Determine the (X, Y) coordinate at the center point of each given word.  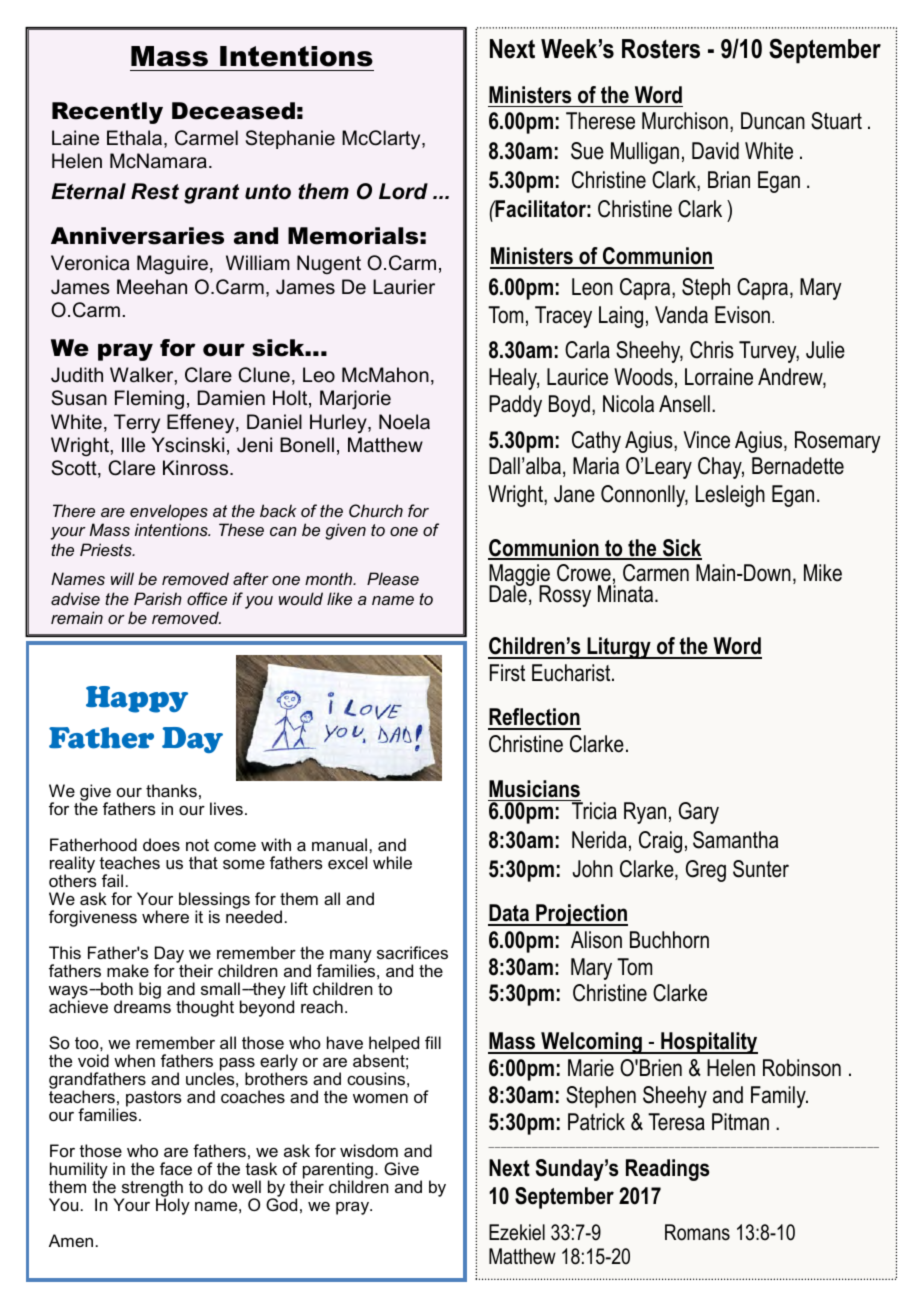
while (392, 862)
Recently (107, 113)
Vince (706, 440)
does (161, 844)
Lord (403, 191)
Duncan (773, 121)
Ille (133, 445)
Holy (173, 1206)
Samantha (735, 840)
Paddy (515, 406)
